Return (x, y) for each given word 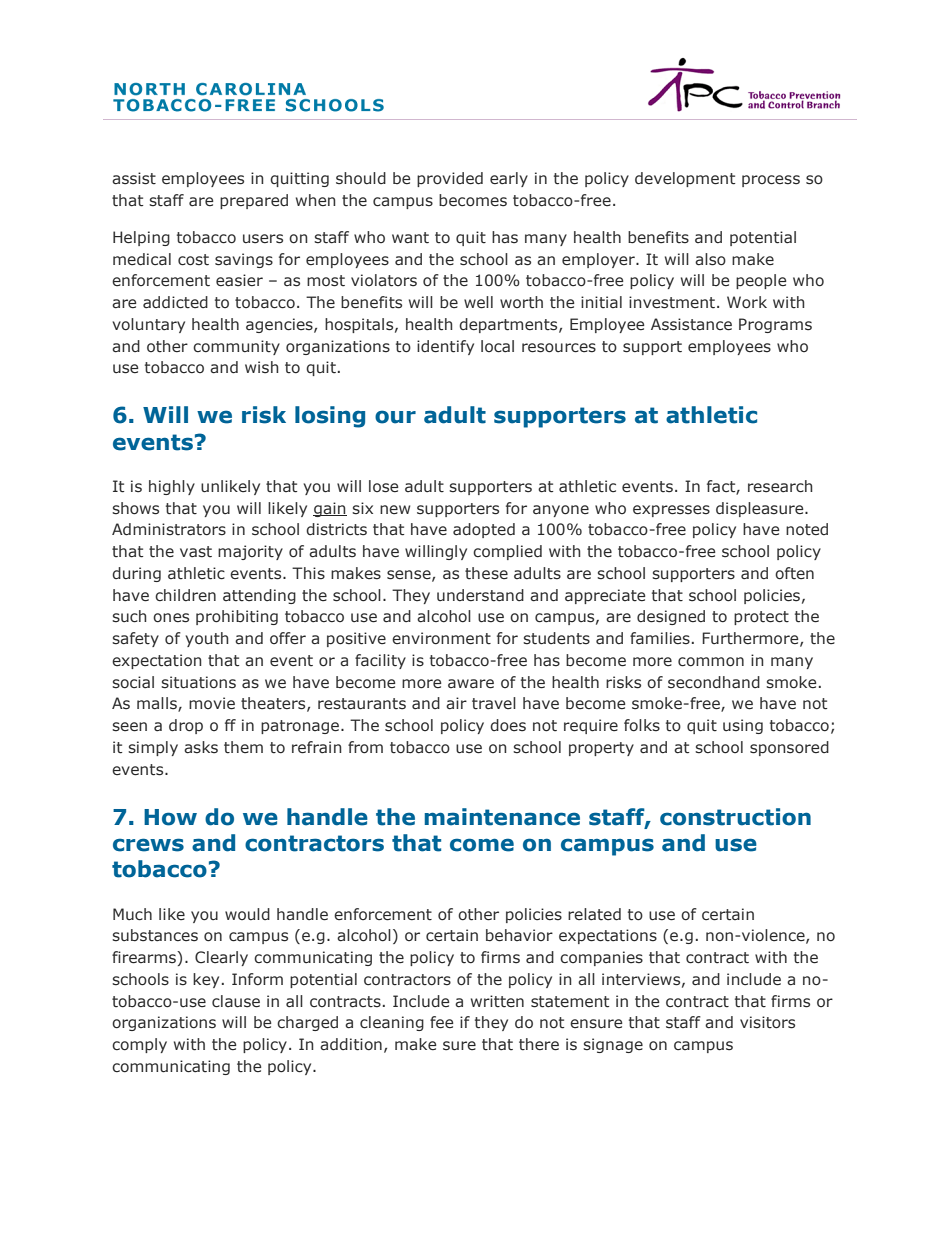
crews (148, 845)
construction (735, 817)
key (206, 980)
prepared (254, 201)
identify (445, 347)
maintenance (502, 817)
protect (761, 618)
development (685, 179)
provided (450, 179)
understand (480, 595)
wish (262, 367)
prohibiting (237, 617)
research (780, 486)
